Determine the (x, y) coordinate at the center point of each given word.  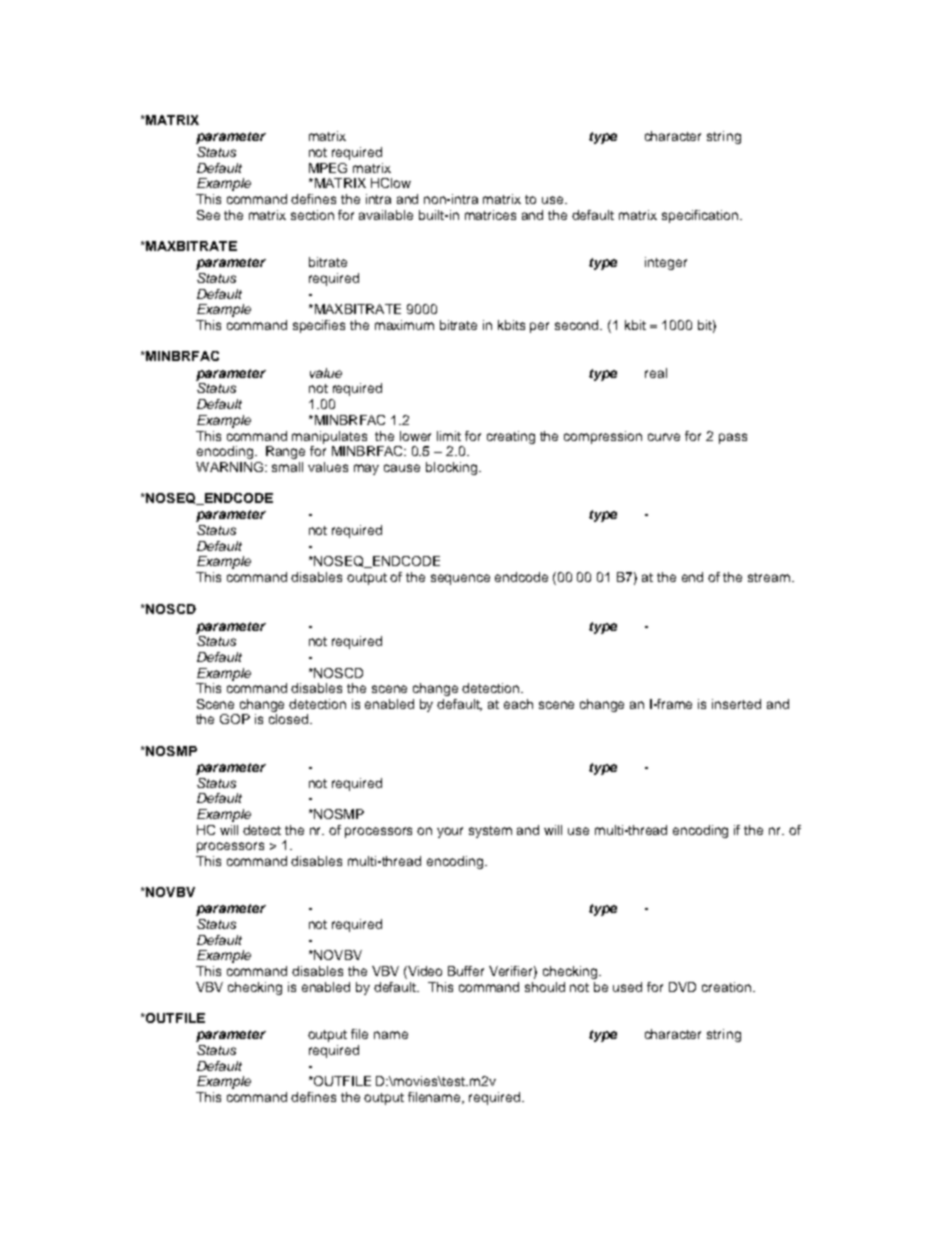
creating (511, 437)
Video (424, 972)
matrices (490, 215)
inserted (736, 704)
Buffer (466, 971)
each (518, 704)
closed (290, 719)
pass (733, 438)
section (312, 215)
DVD (682, 987)
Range (285, 452)
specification (700, 216)
